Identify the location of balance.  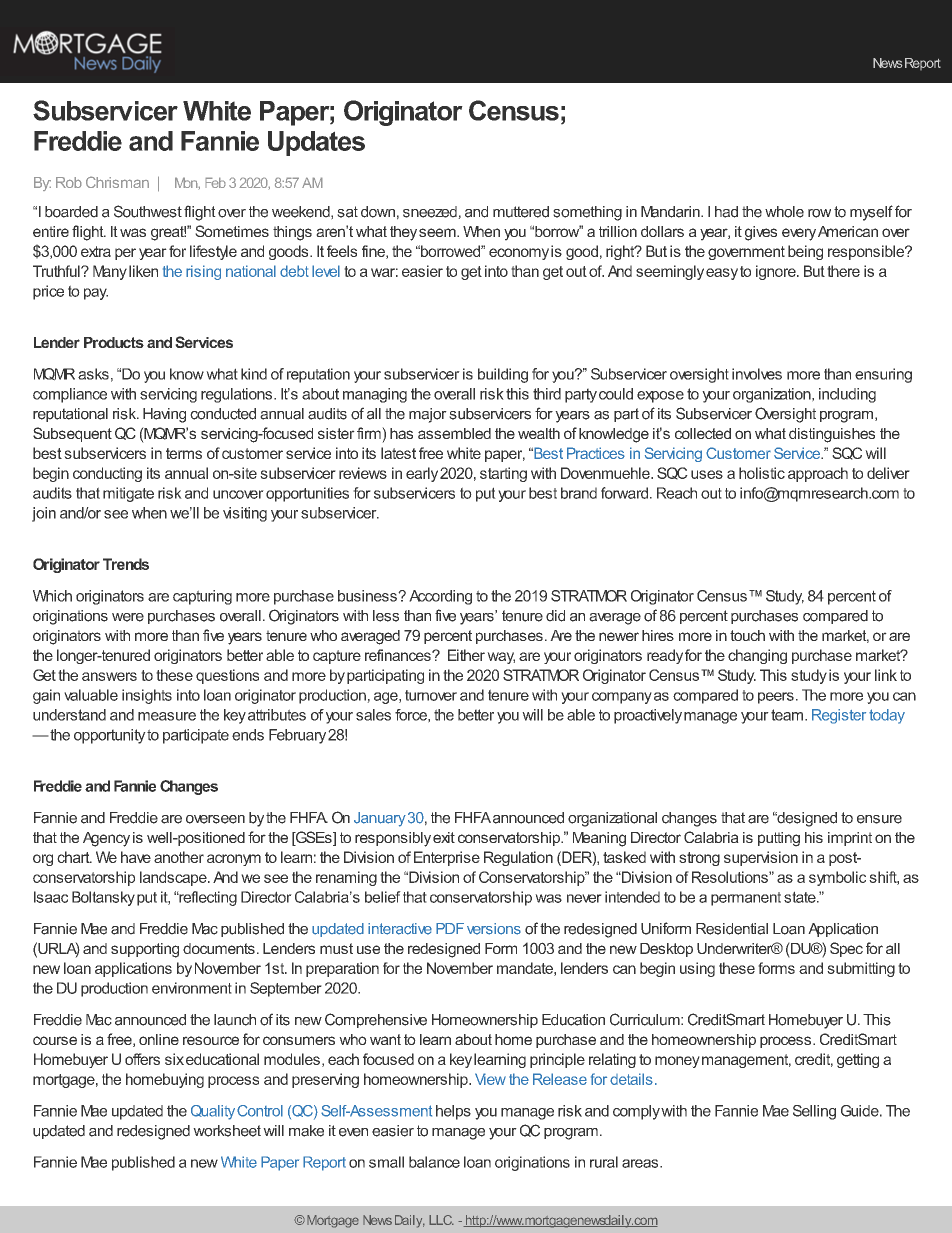
(434, 1162).
